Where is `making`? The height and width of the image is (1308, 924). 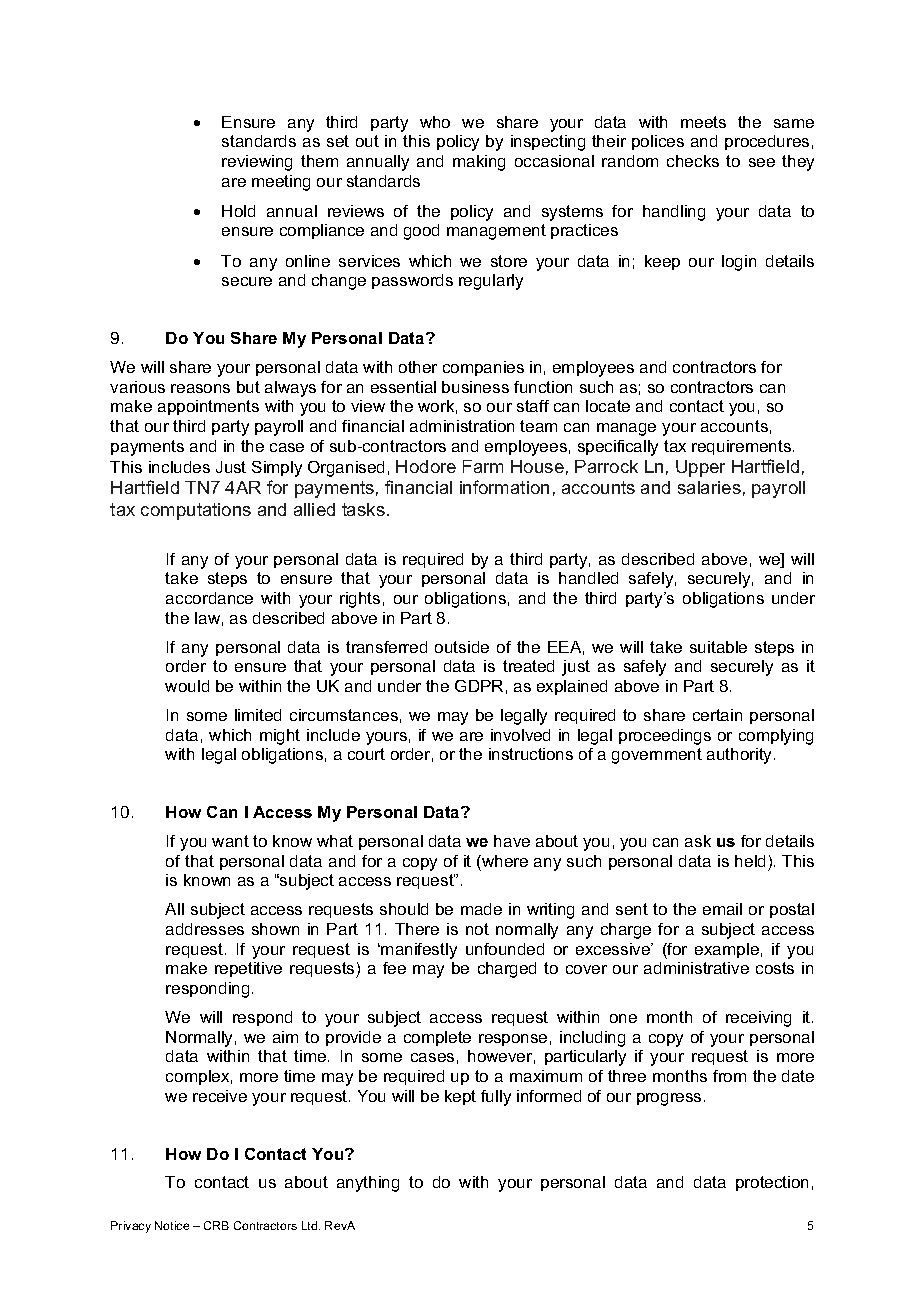 making is located at coordinates (479, 163).
